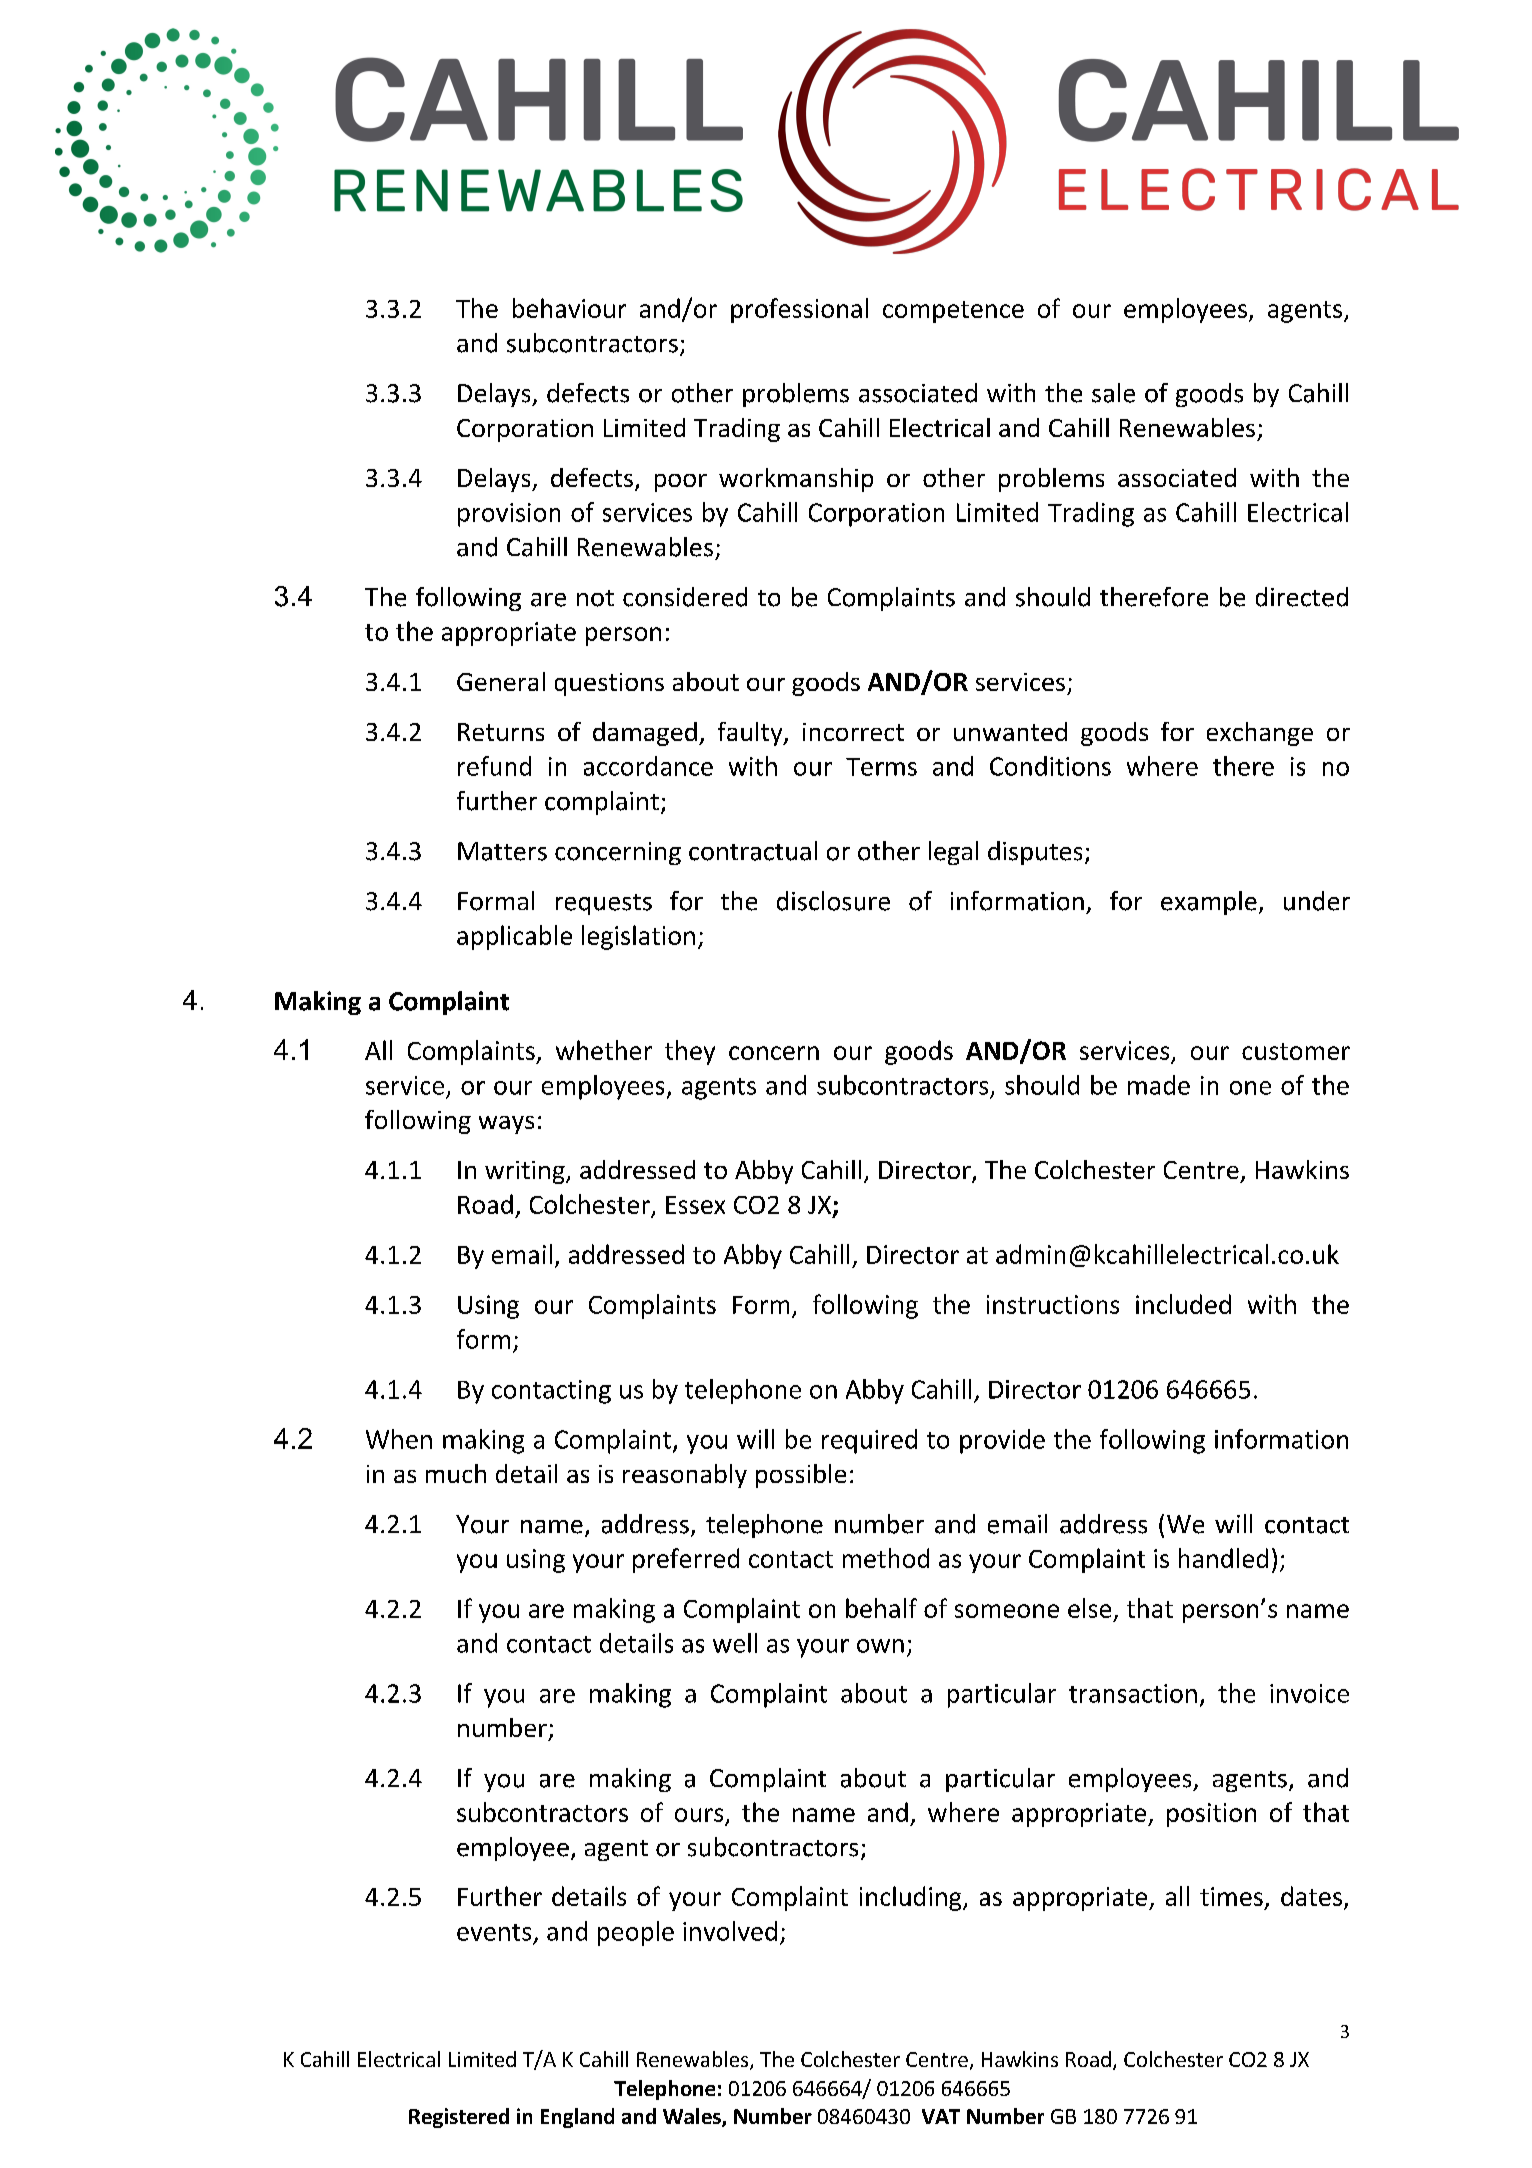 This image has height=2168, width=1532. What do you see at coordinates (833, 901) in the image?
I see `disclosure` at bounding box center [833, 901].
